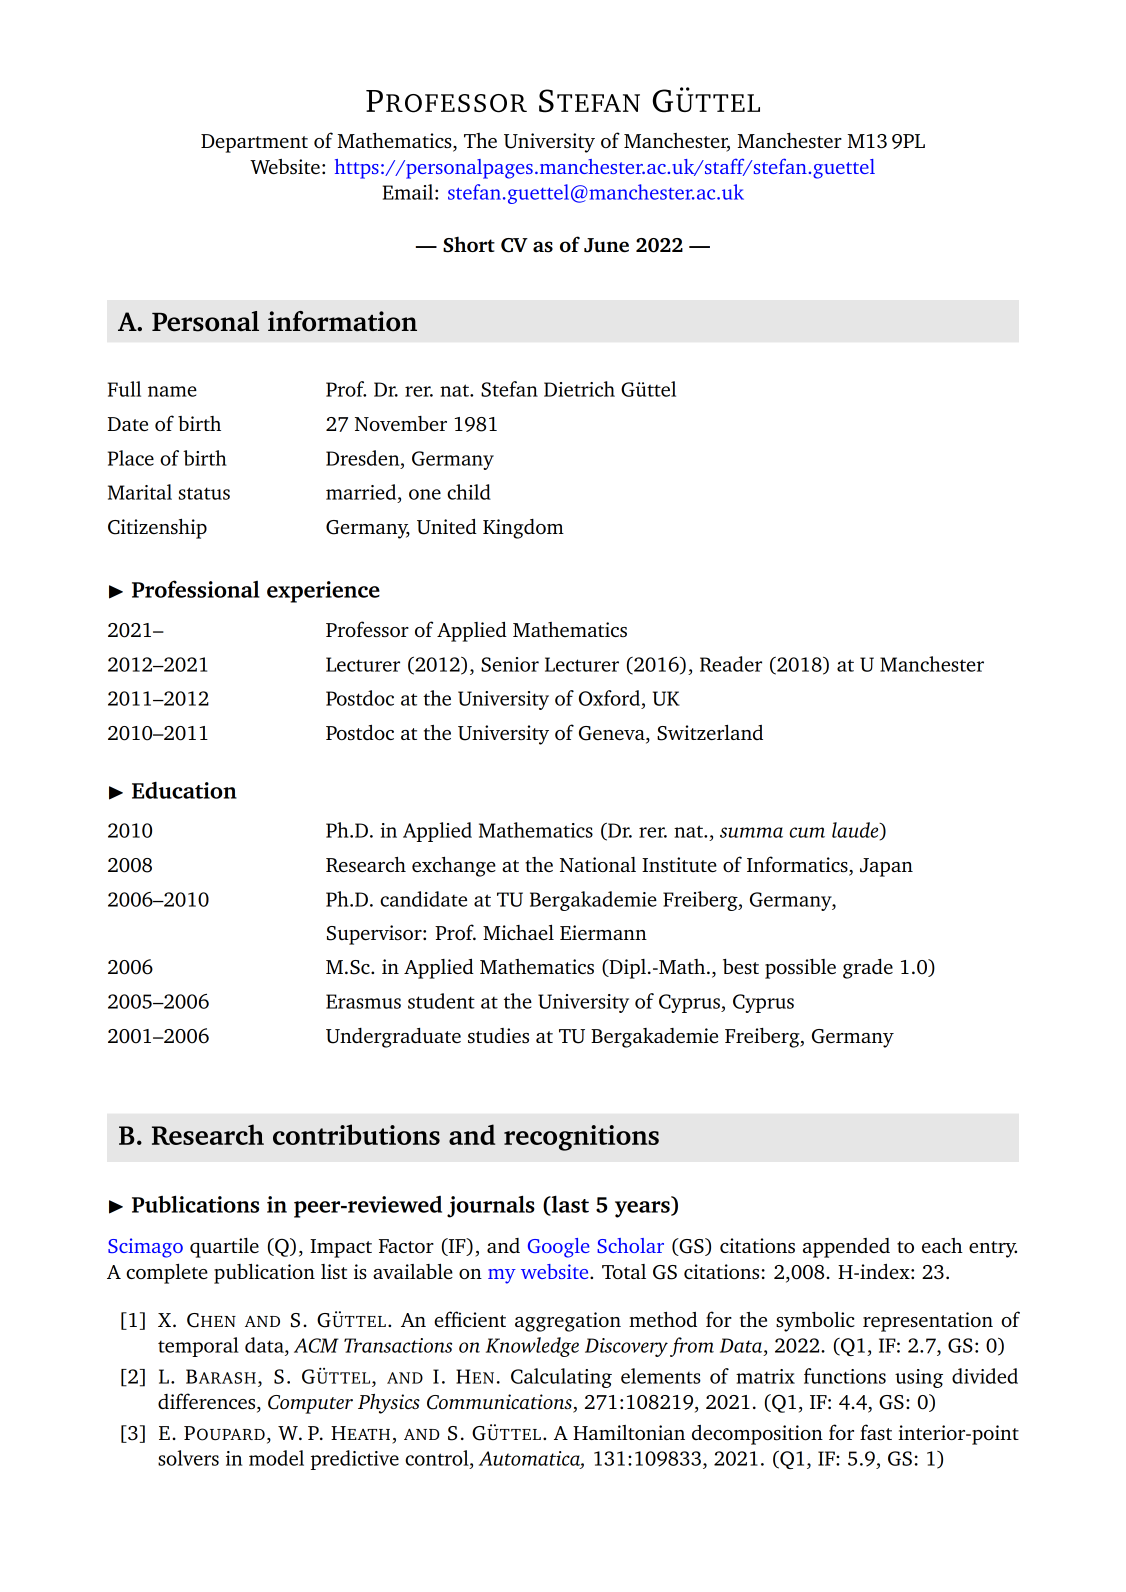 This screenshot has width=1126, height=1592. I want to click on Department, so click(254, 143).
